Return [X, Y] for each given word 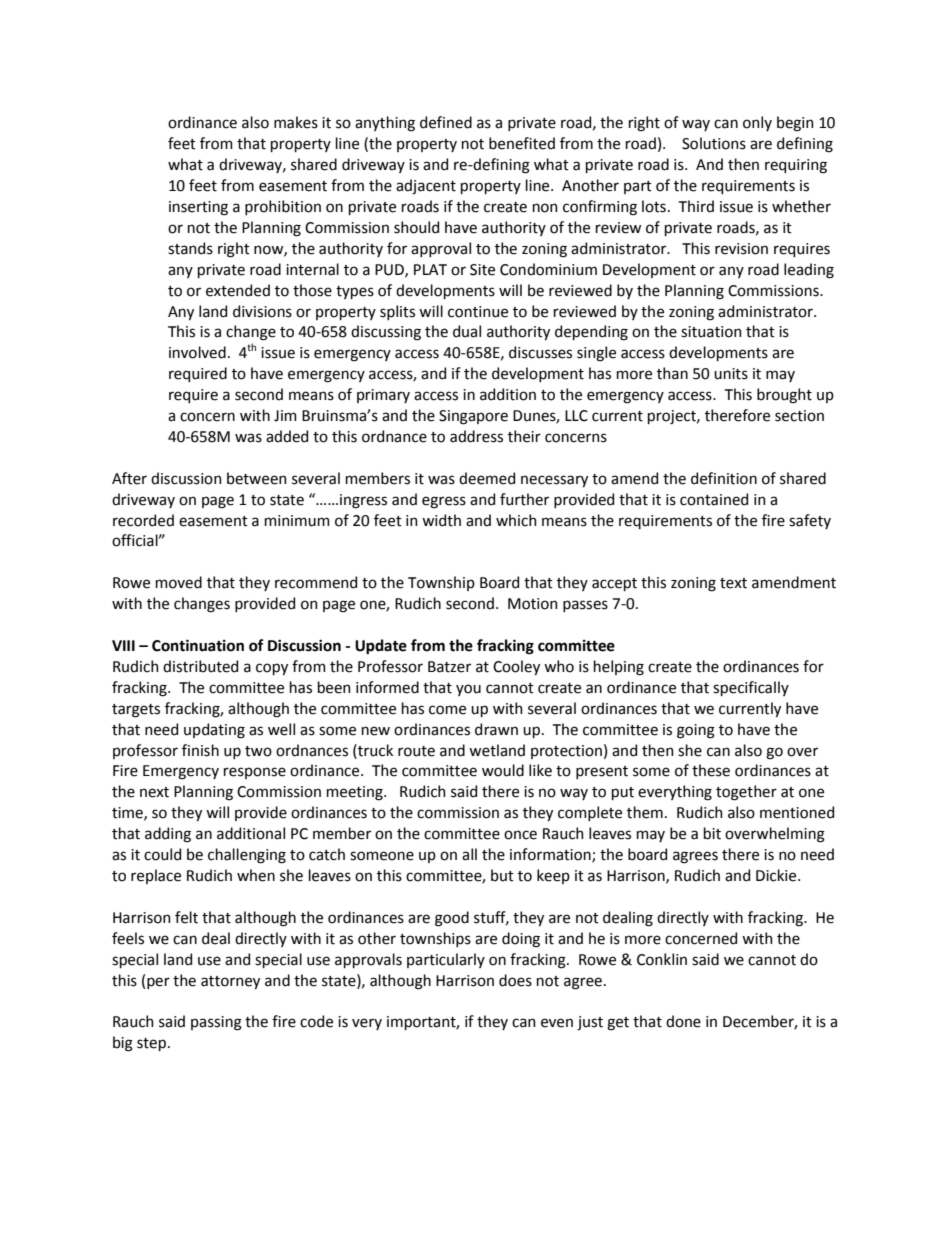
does [515, 980]
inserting [198, 208]
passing [216, 1023]
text [733, 583]
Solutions [714, 143]
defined [446, 122]
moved [179, 582]
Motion [533, 604]
